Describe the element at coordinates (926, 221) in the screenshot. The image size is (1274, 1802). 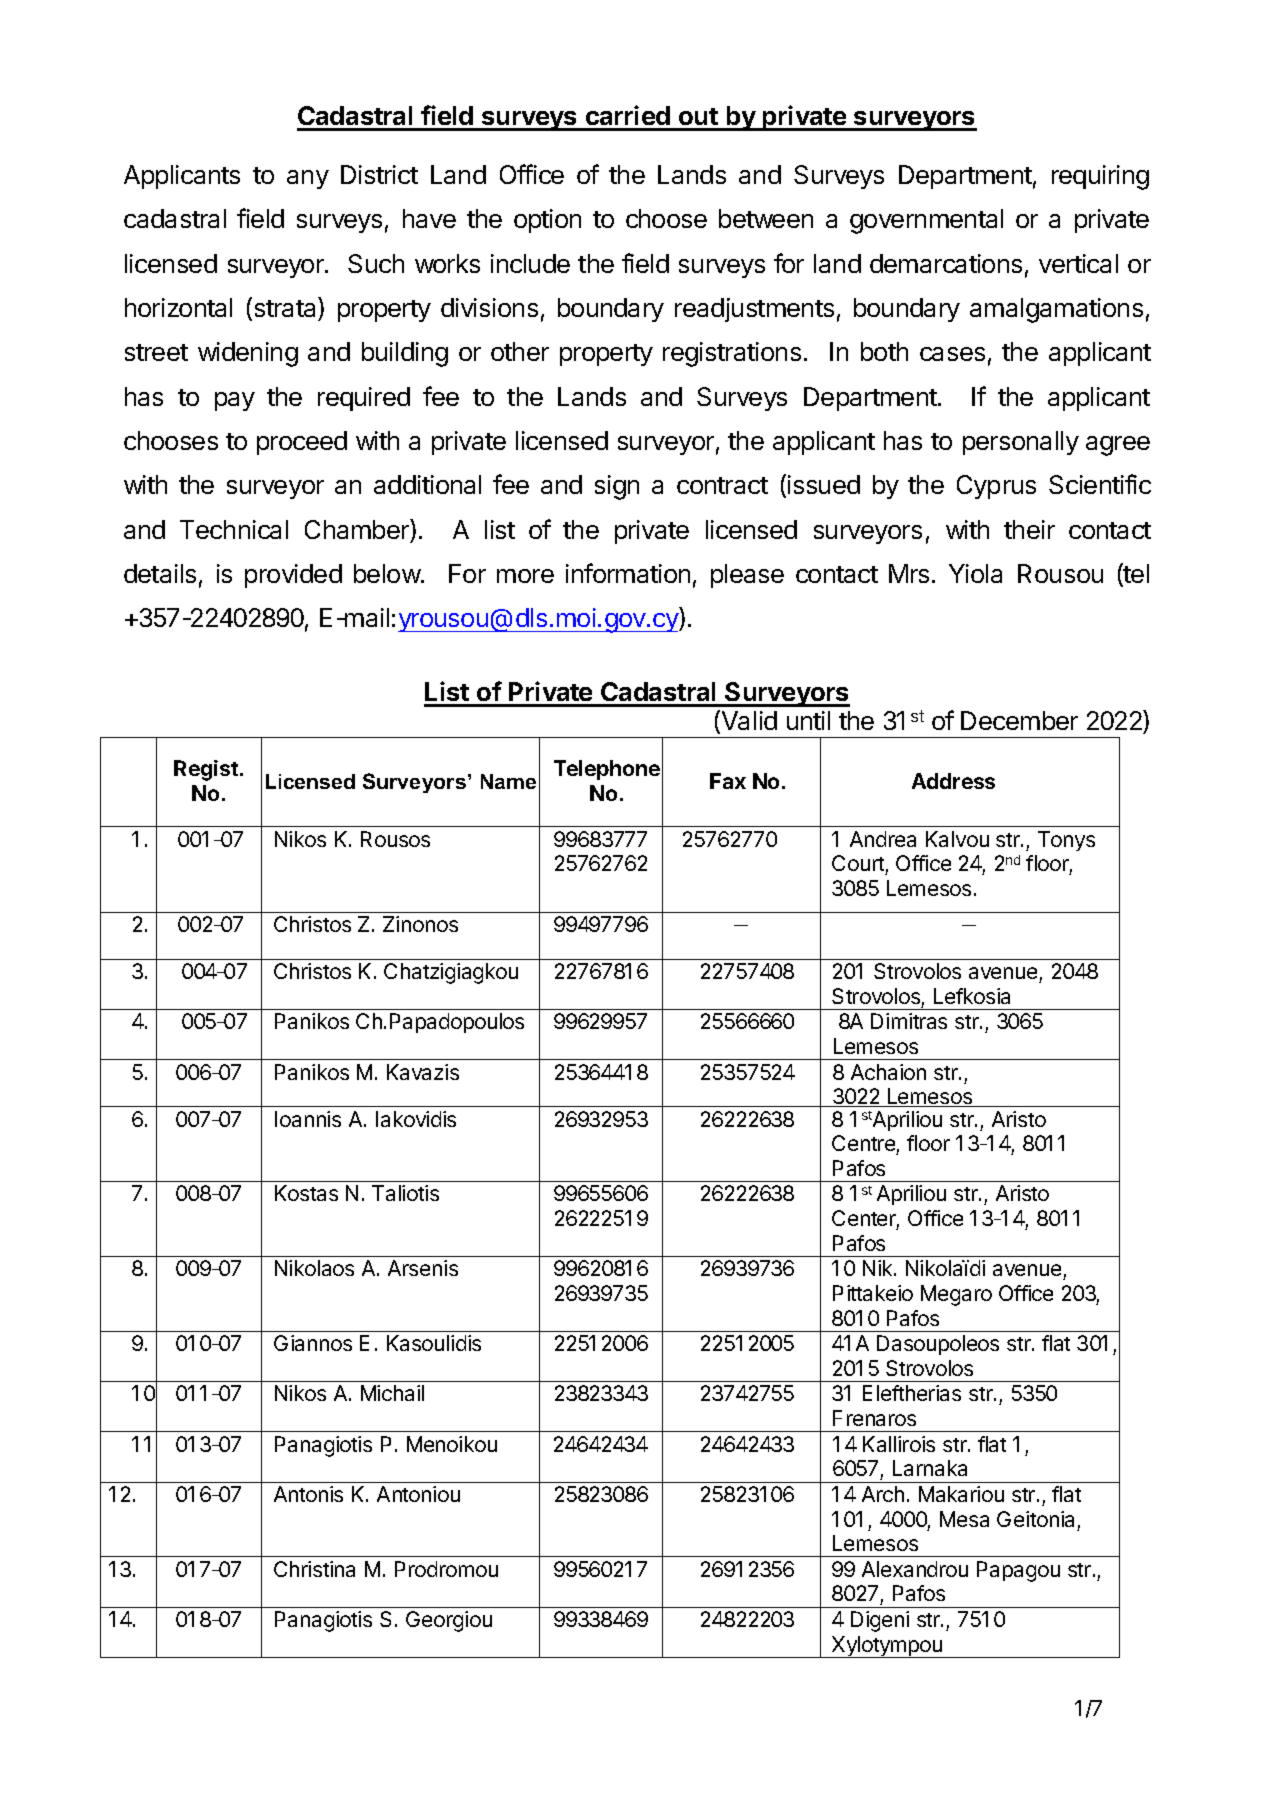
I see `governmental` at that location.
